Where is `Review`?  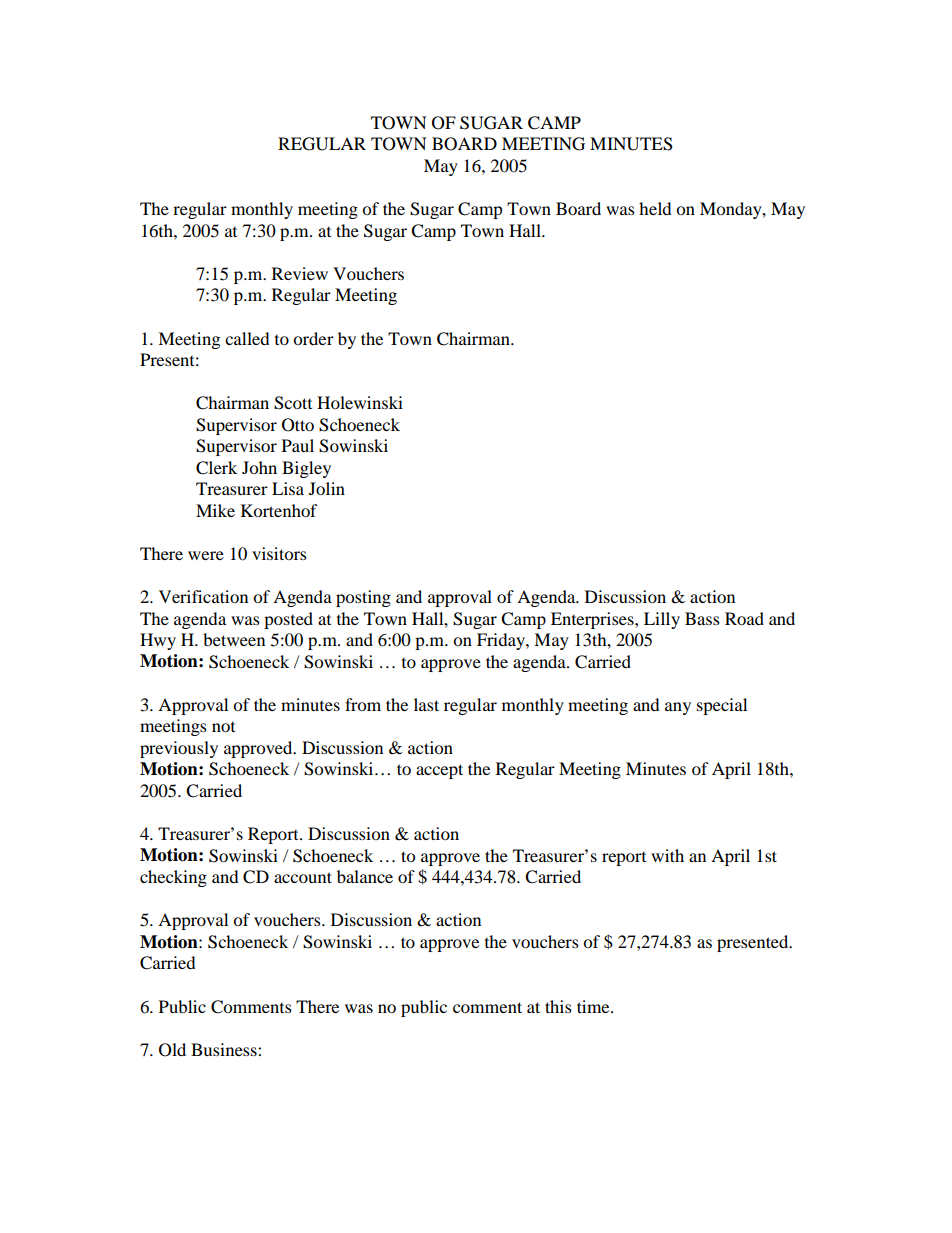
Review is located at coordinates (300, 273).
